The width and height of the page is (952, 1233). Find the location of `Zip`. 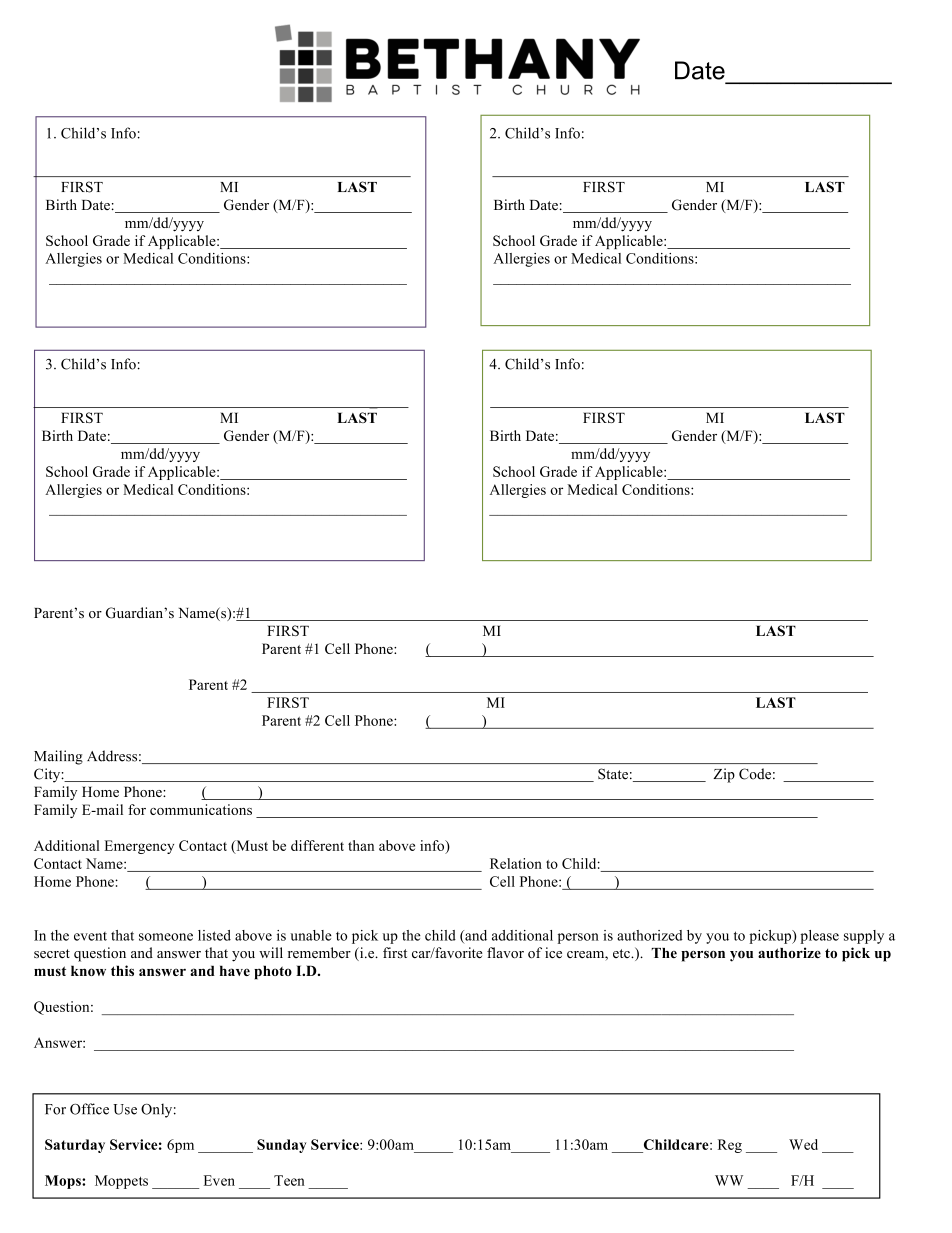

Zip is located at coordinates (724, 775).
